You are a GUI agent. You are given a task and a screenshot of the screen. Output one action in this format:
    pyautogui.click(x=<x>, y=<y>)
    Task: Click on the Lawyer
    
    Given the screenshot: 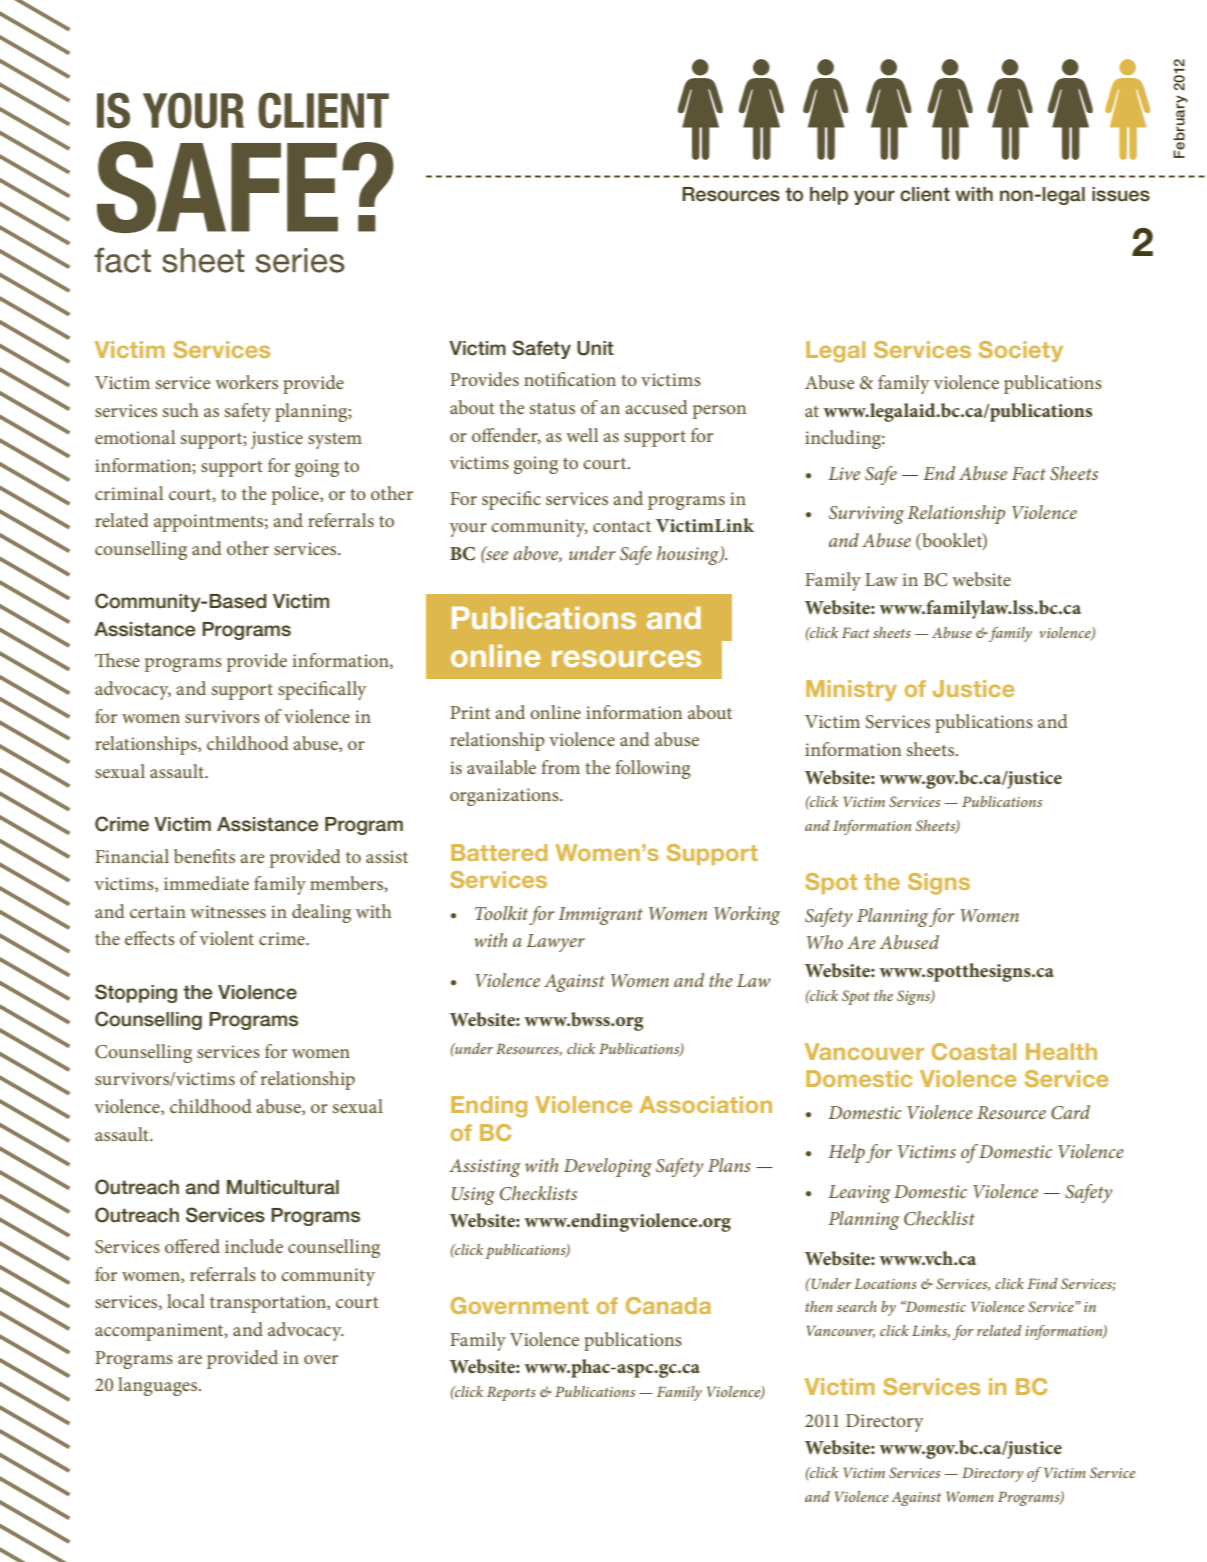 What is the action you would take?
    pyautogui.click(x=555, y=943)
